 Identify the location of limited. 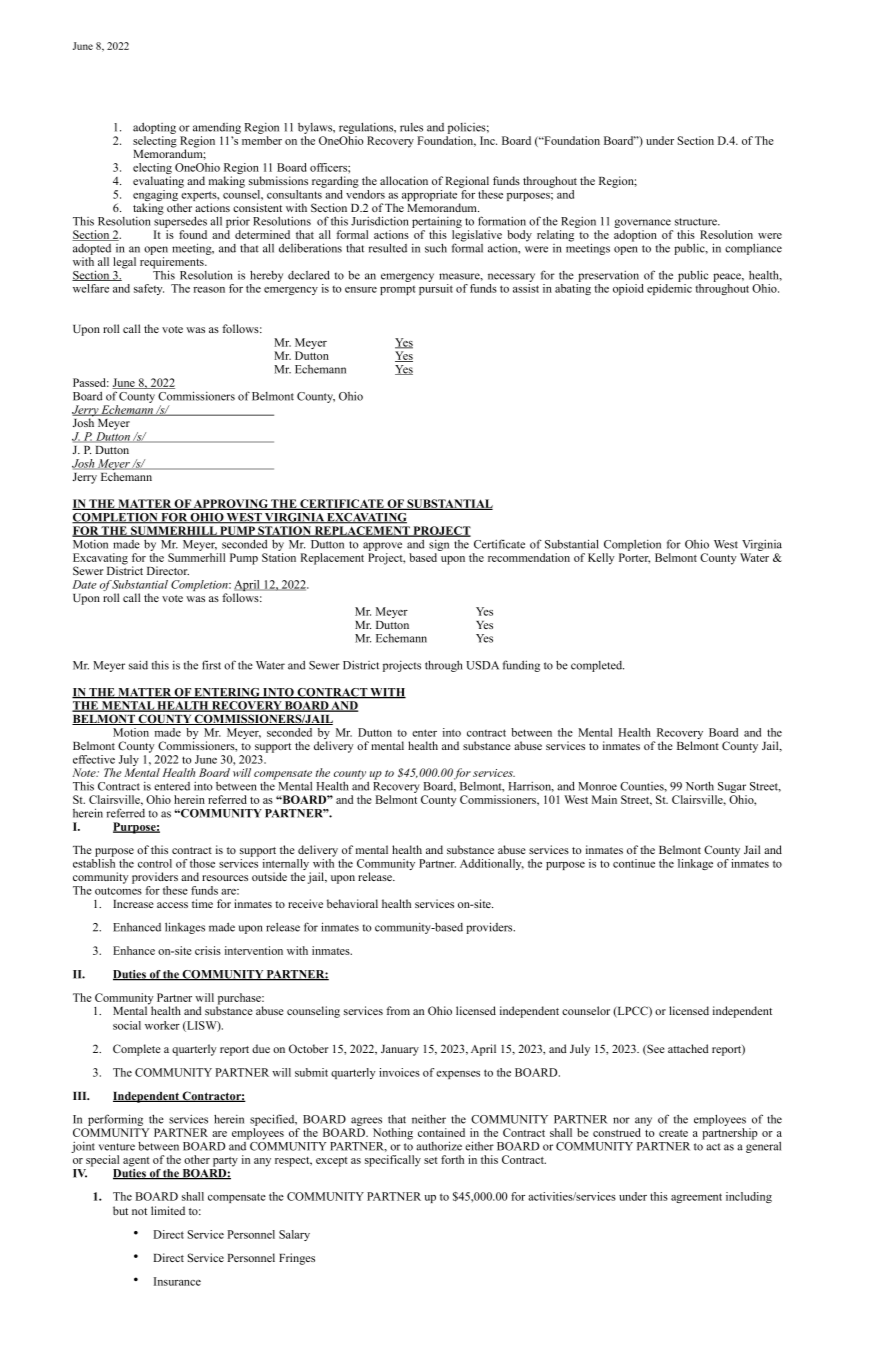
(168, 1210).
